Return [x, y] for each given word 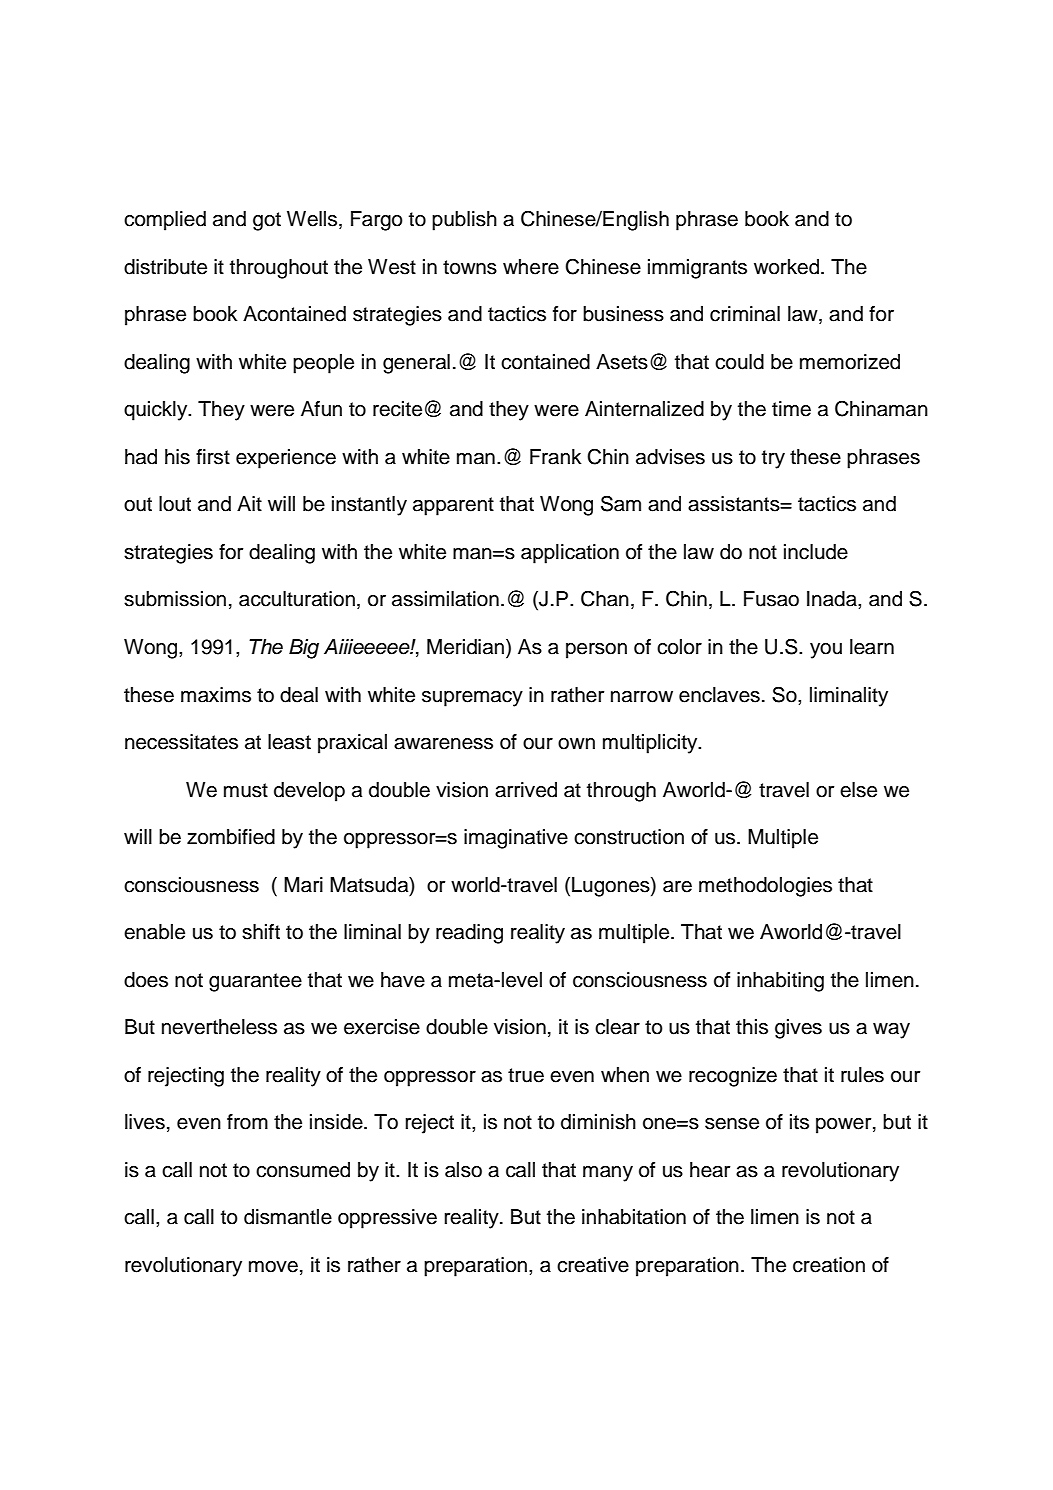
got [267, 221]
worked [786, 267]
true [526, 1075]
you [826, 651]
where [531, 267]
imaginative [516, 839]
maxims [216, 695]
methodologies [765, 887]
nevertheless [219, 1027]
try [773, 459]
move [273, 1267]
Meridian [465, 647]
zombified [231, 837]
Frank [555, 457]
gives [798, 1029]
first [213, 457]
